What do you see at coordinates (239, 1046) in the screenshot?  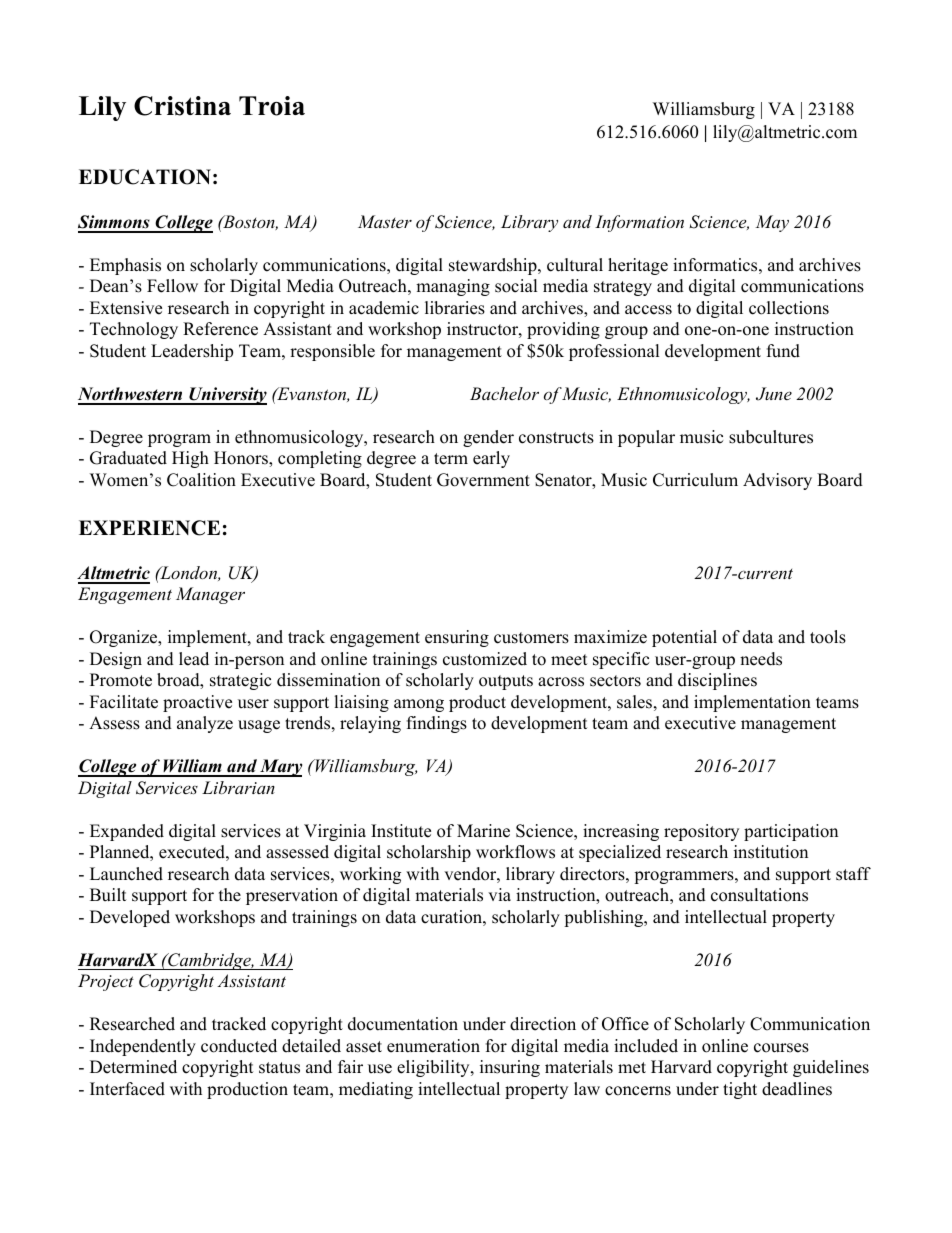 I see `conducted` at bounding box center [239, 1046].
